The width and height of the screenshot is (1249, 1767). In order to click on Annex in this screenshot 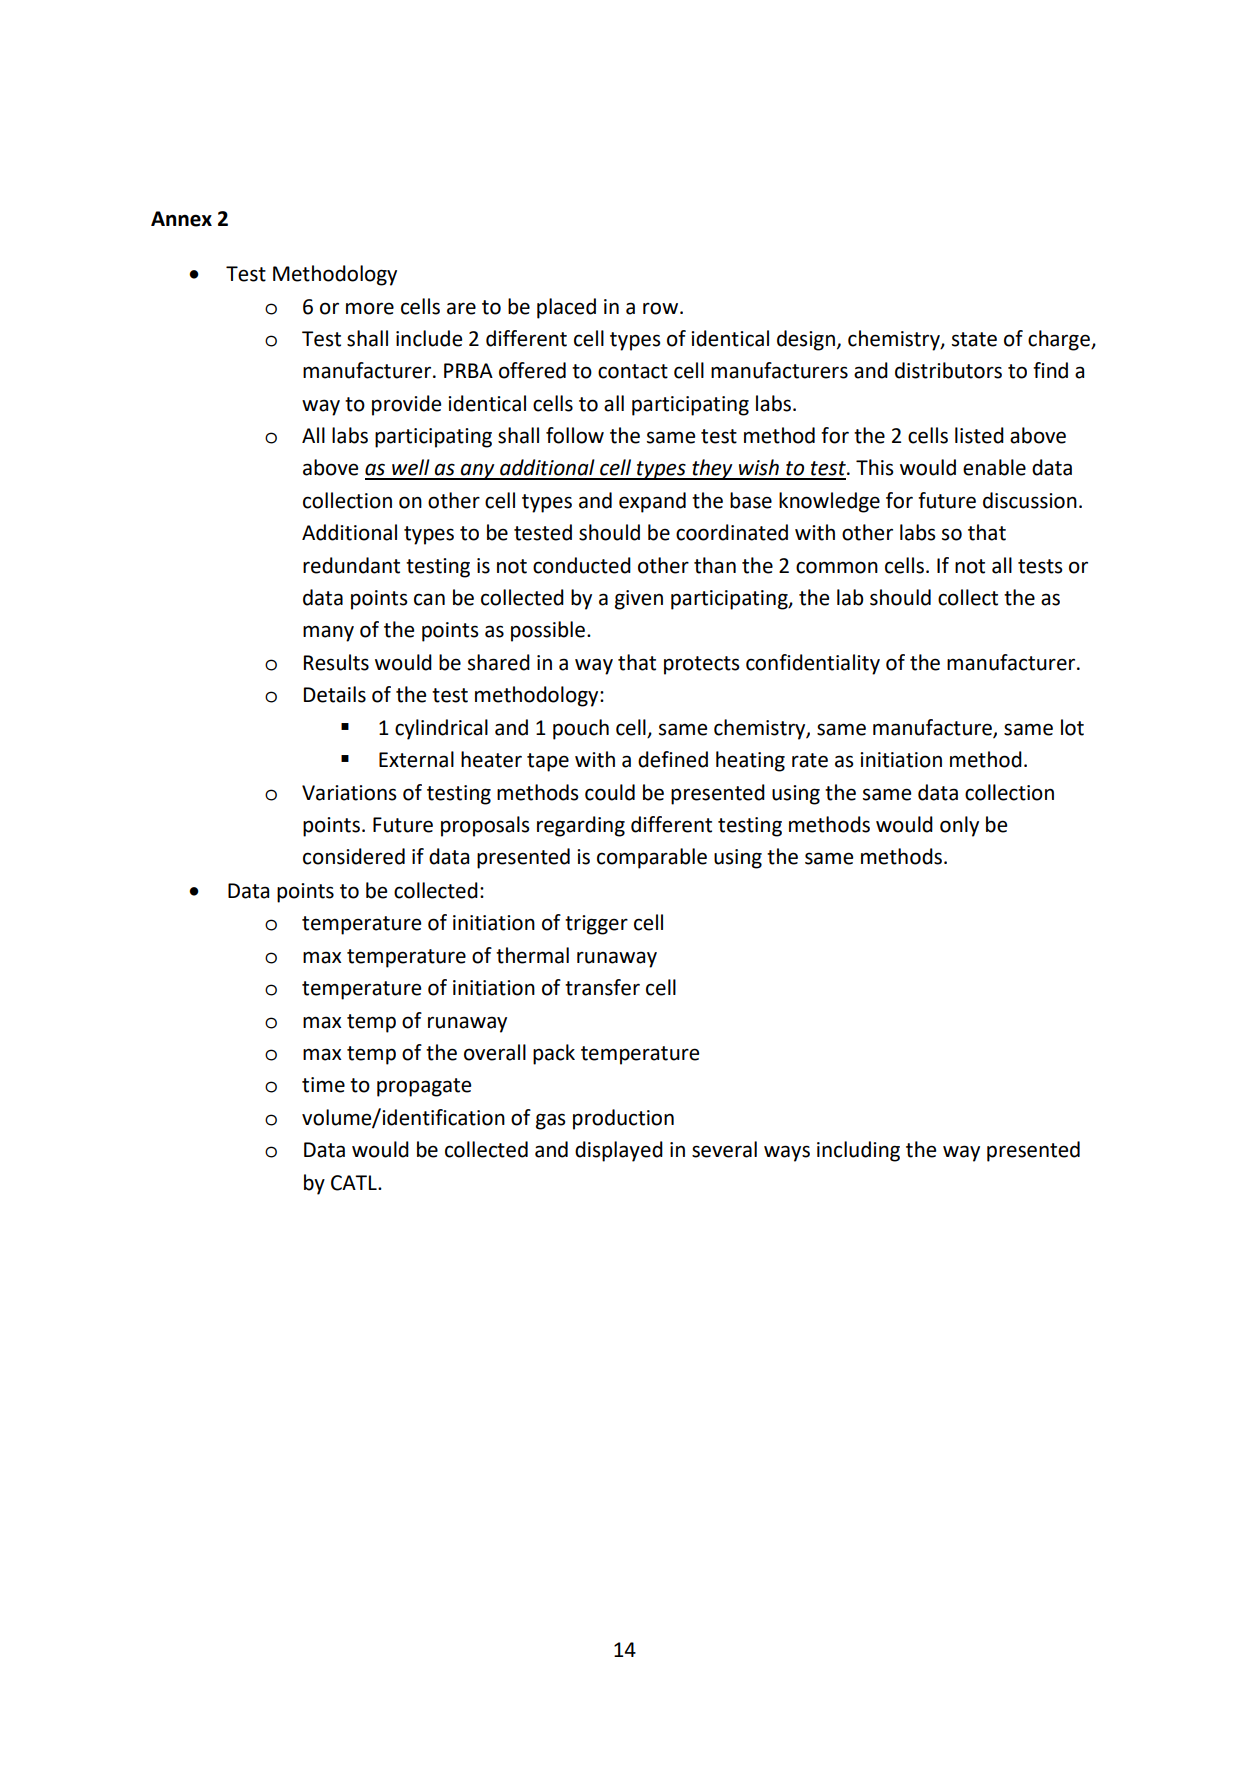, I will do `click(181, 219)`.
